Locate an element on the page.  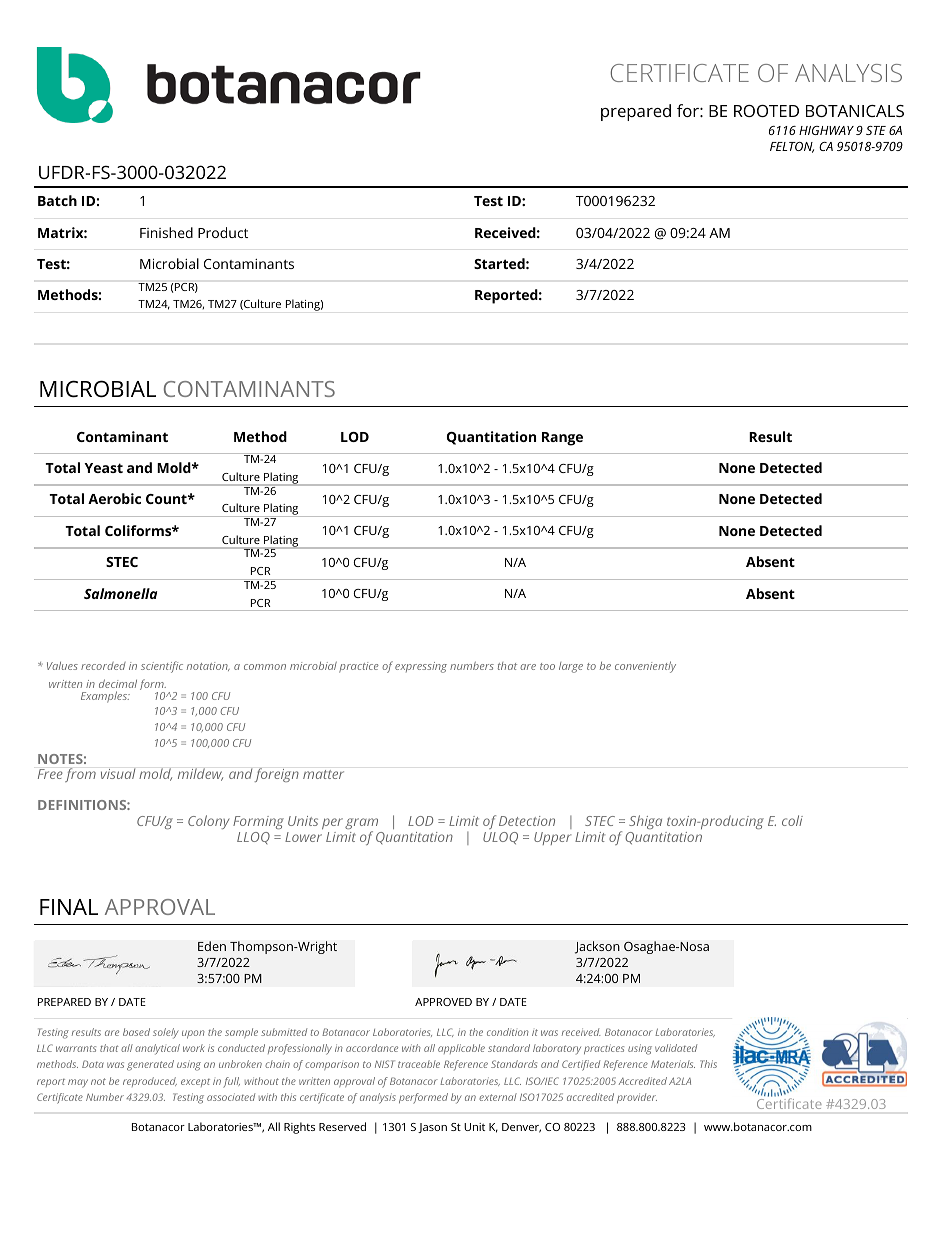
Salmonella is located at coordinates (120, 593).
